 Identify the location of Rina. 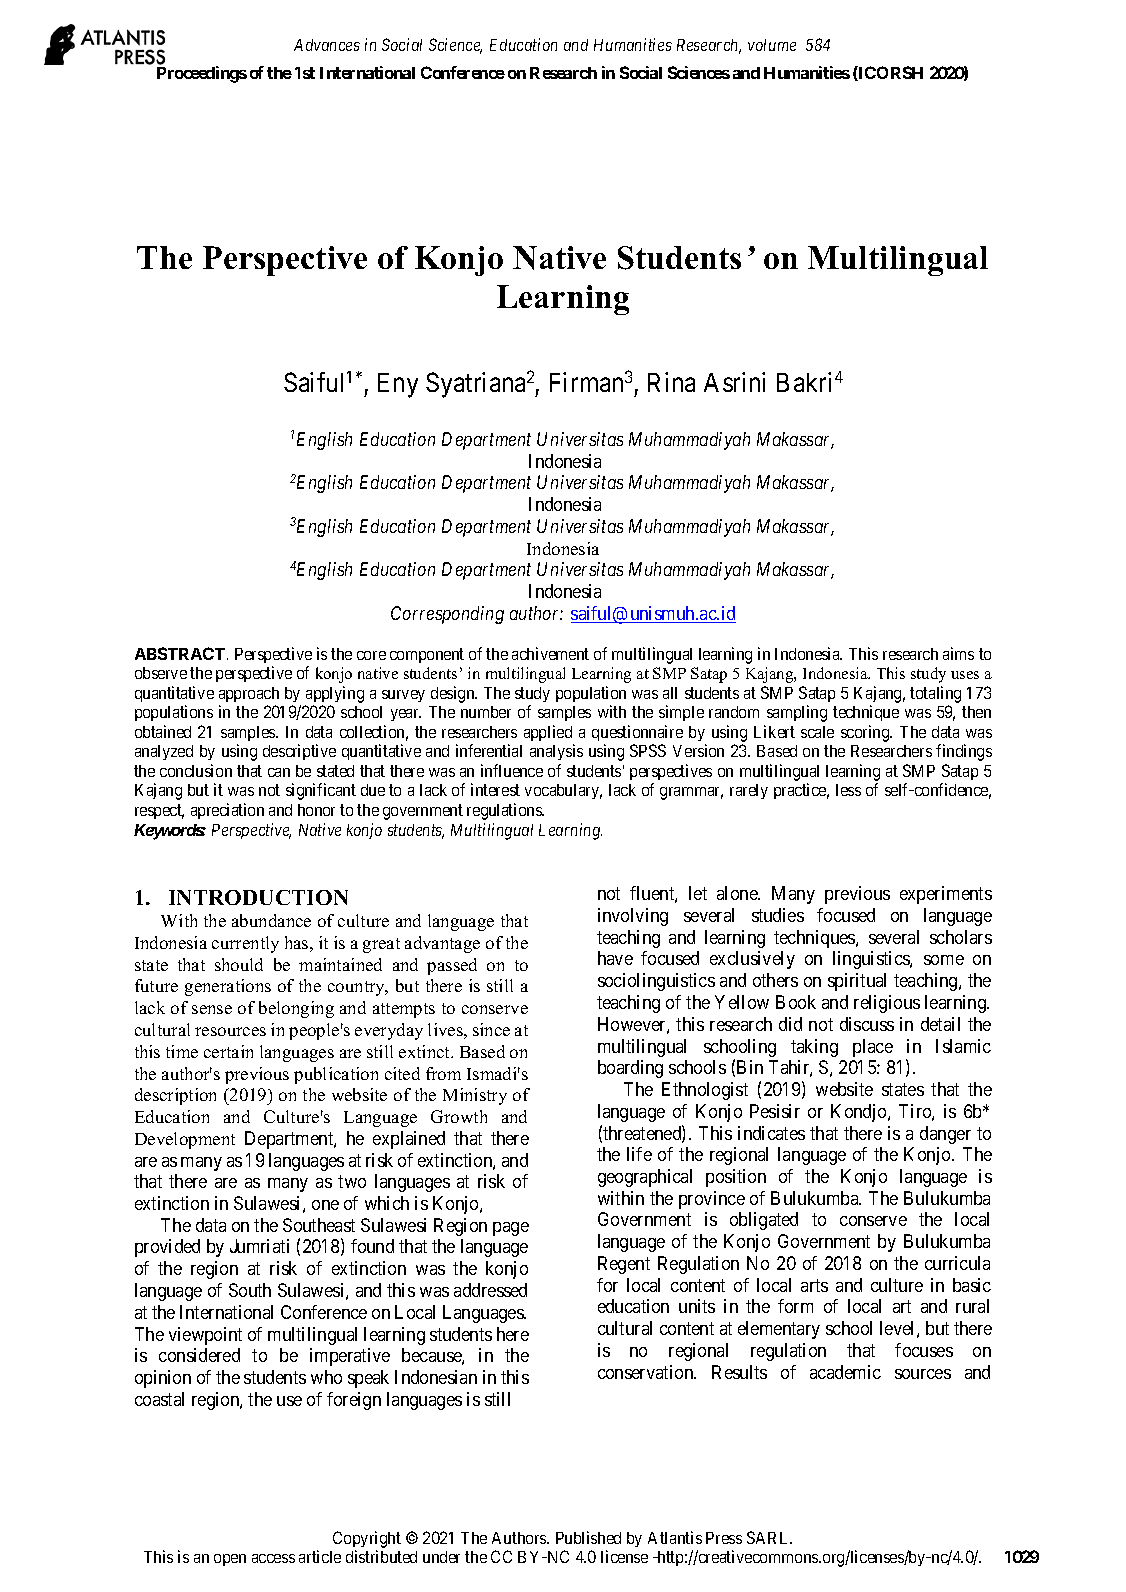
(671, 382).
